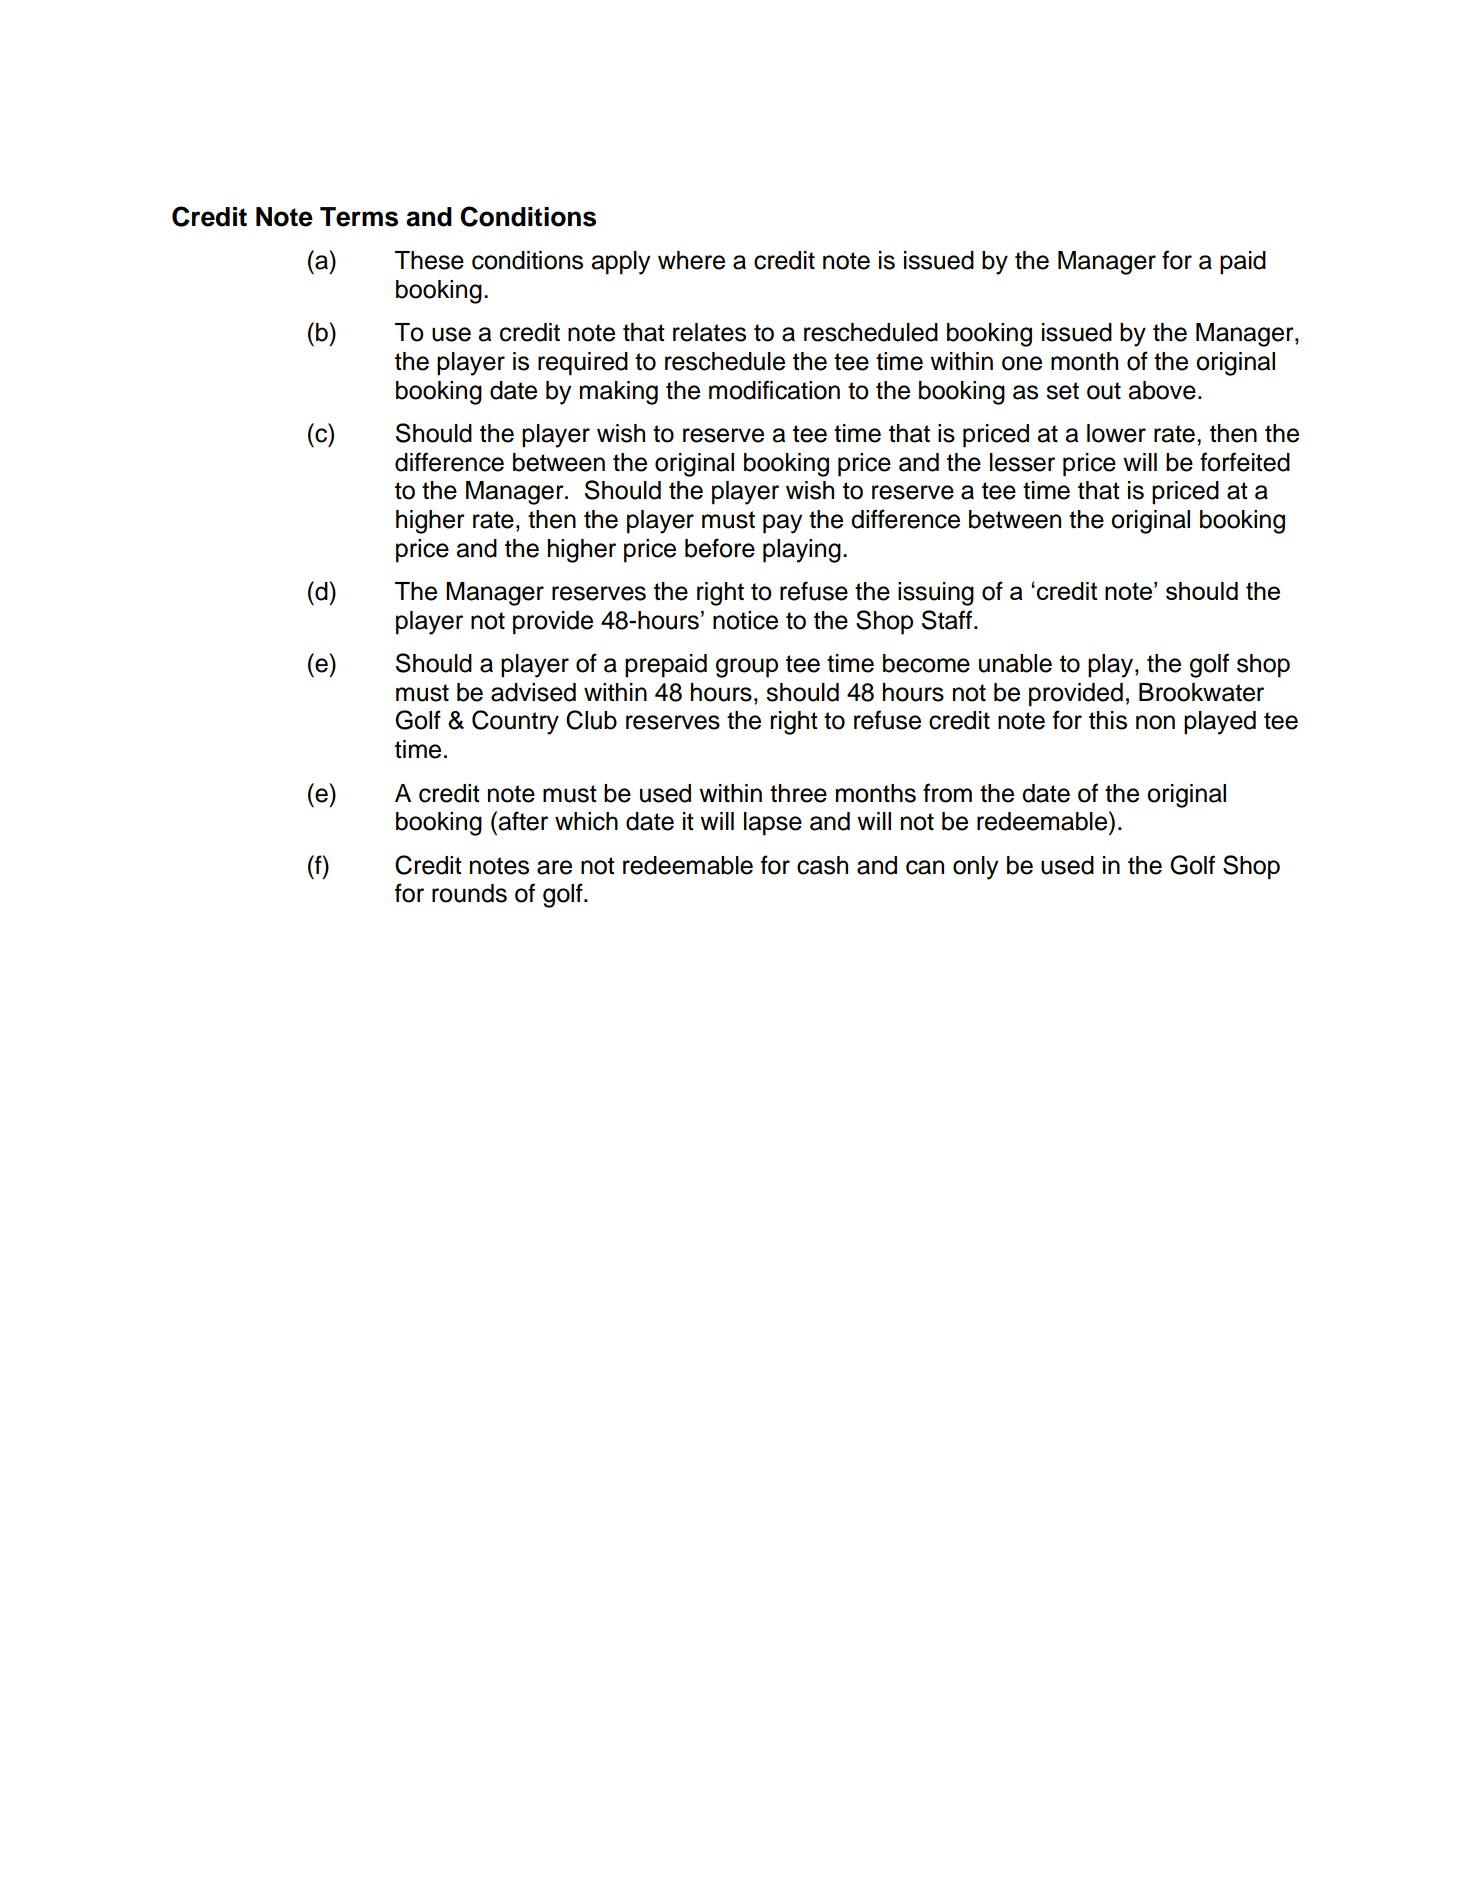 This screenshot has height=1887, width=1458. I want to click on rounds, so click(469, 893).
